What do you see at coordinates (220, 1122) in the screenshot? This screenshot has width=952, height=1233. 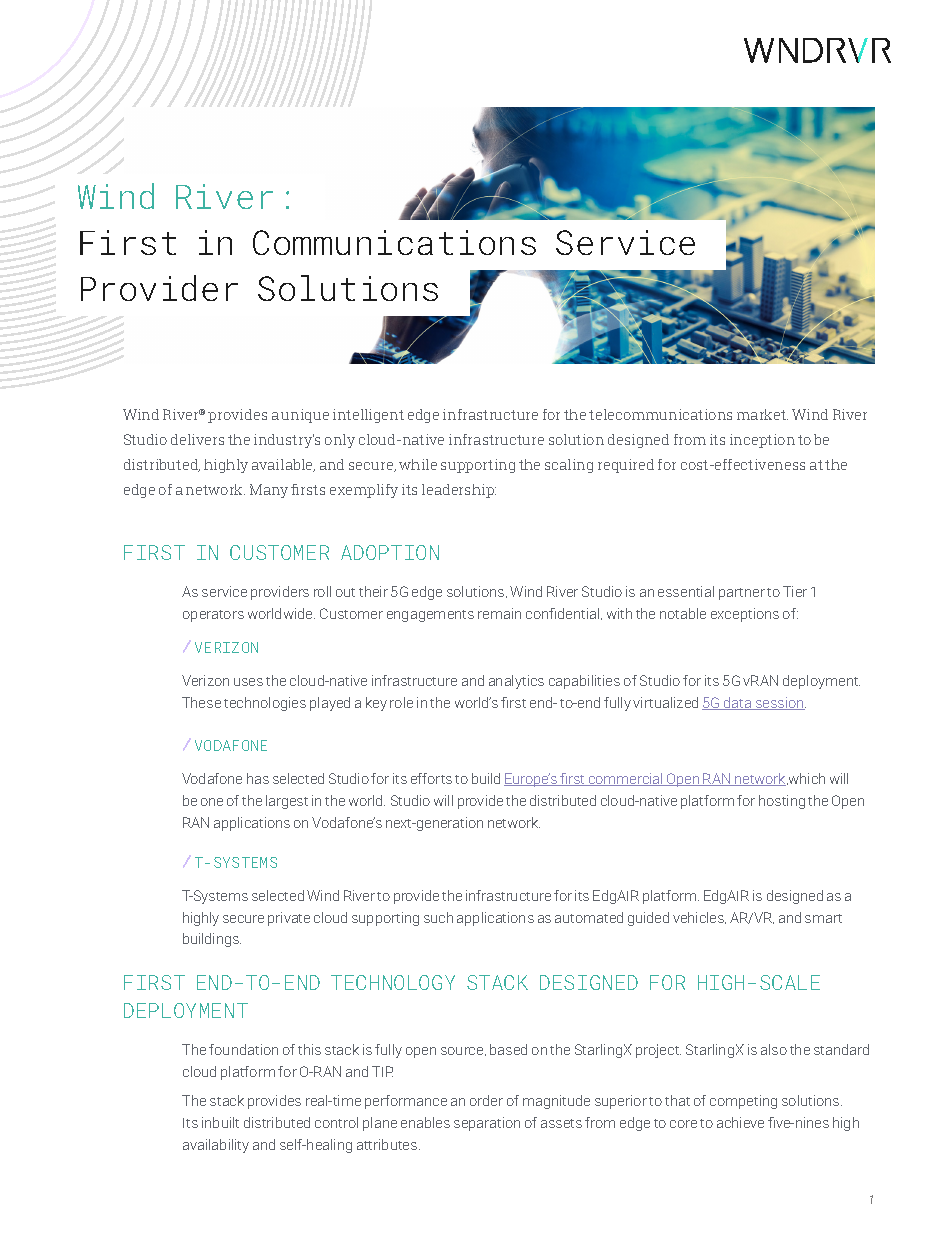 I see `inbuilt` at bounding box center [220, 1122].
